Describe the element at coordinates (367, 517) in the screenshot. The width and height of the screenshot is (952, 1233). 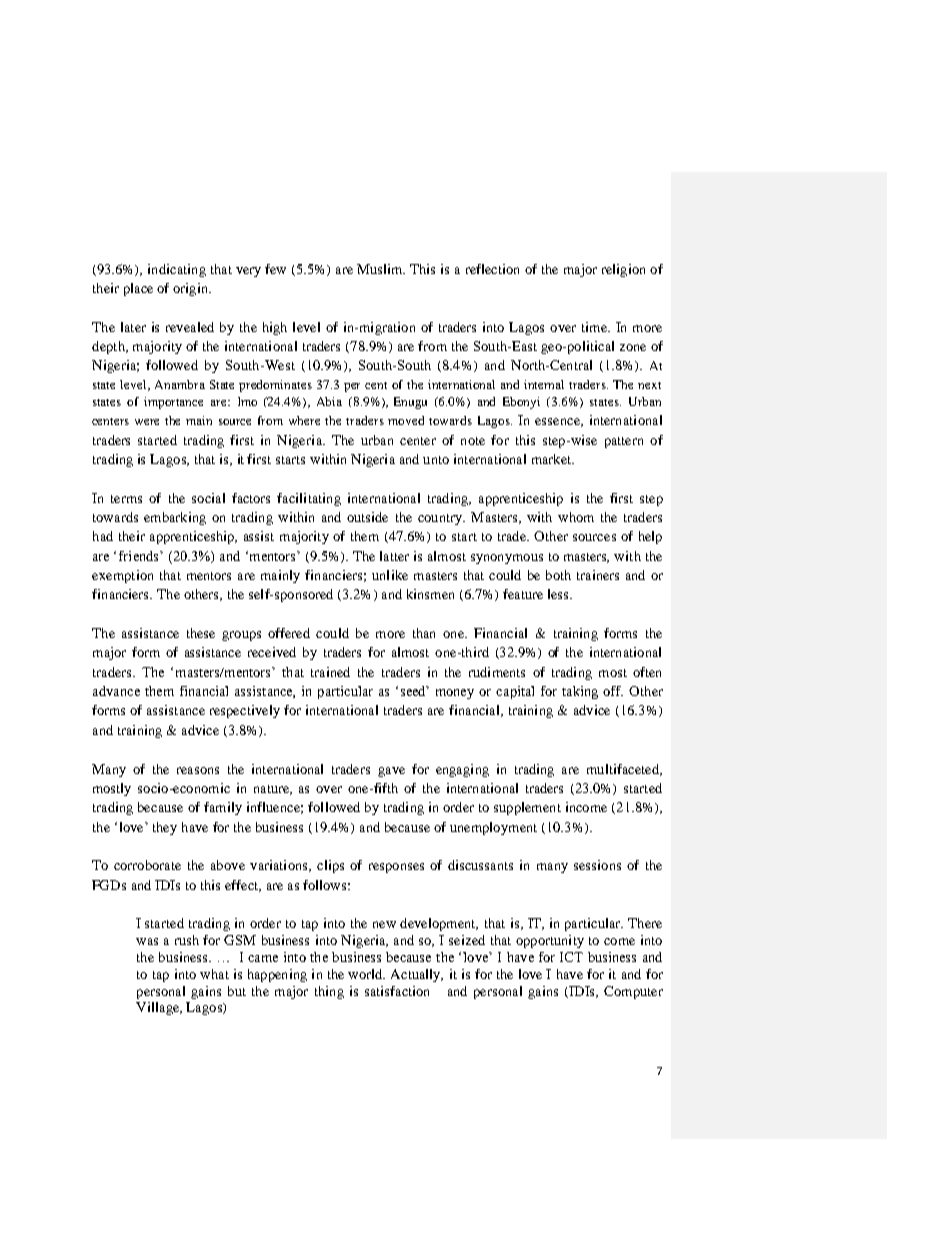
I see `outside` at that location.
